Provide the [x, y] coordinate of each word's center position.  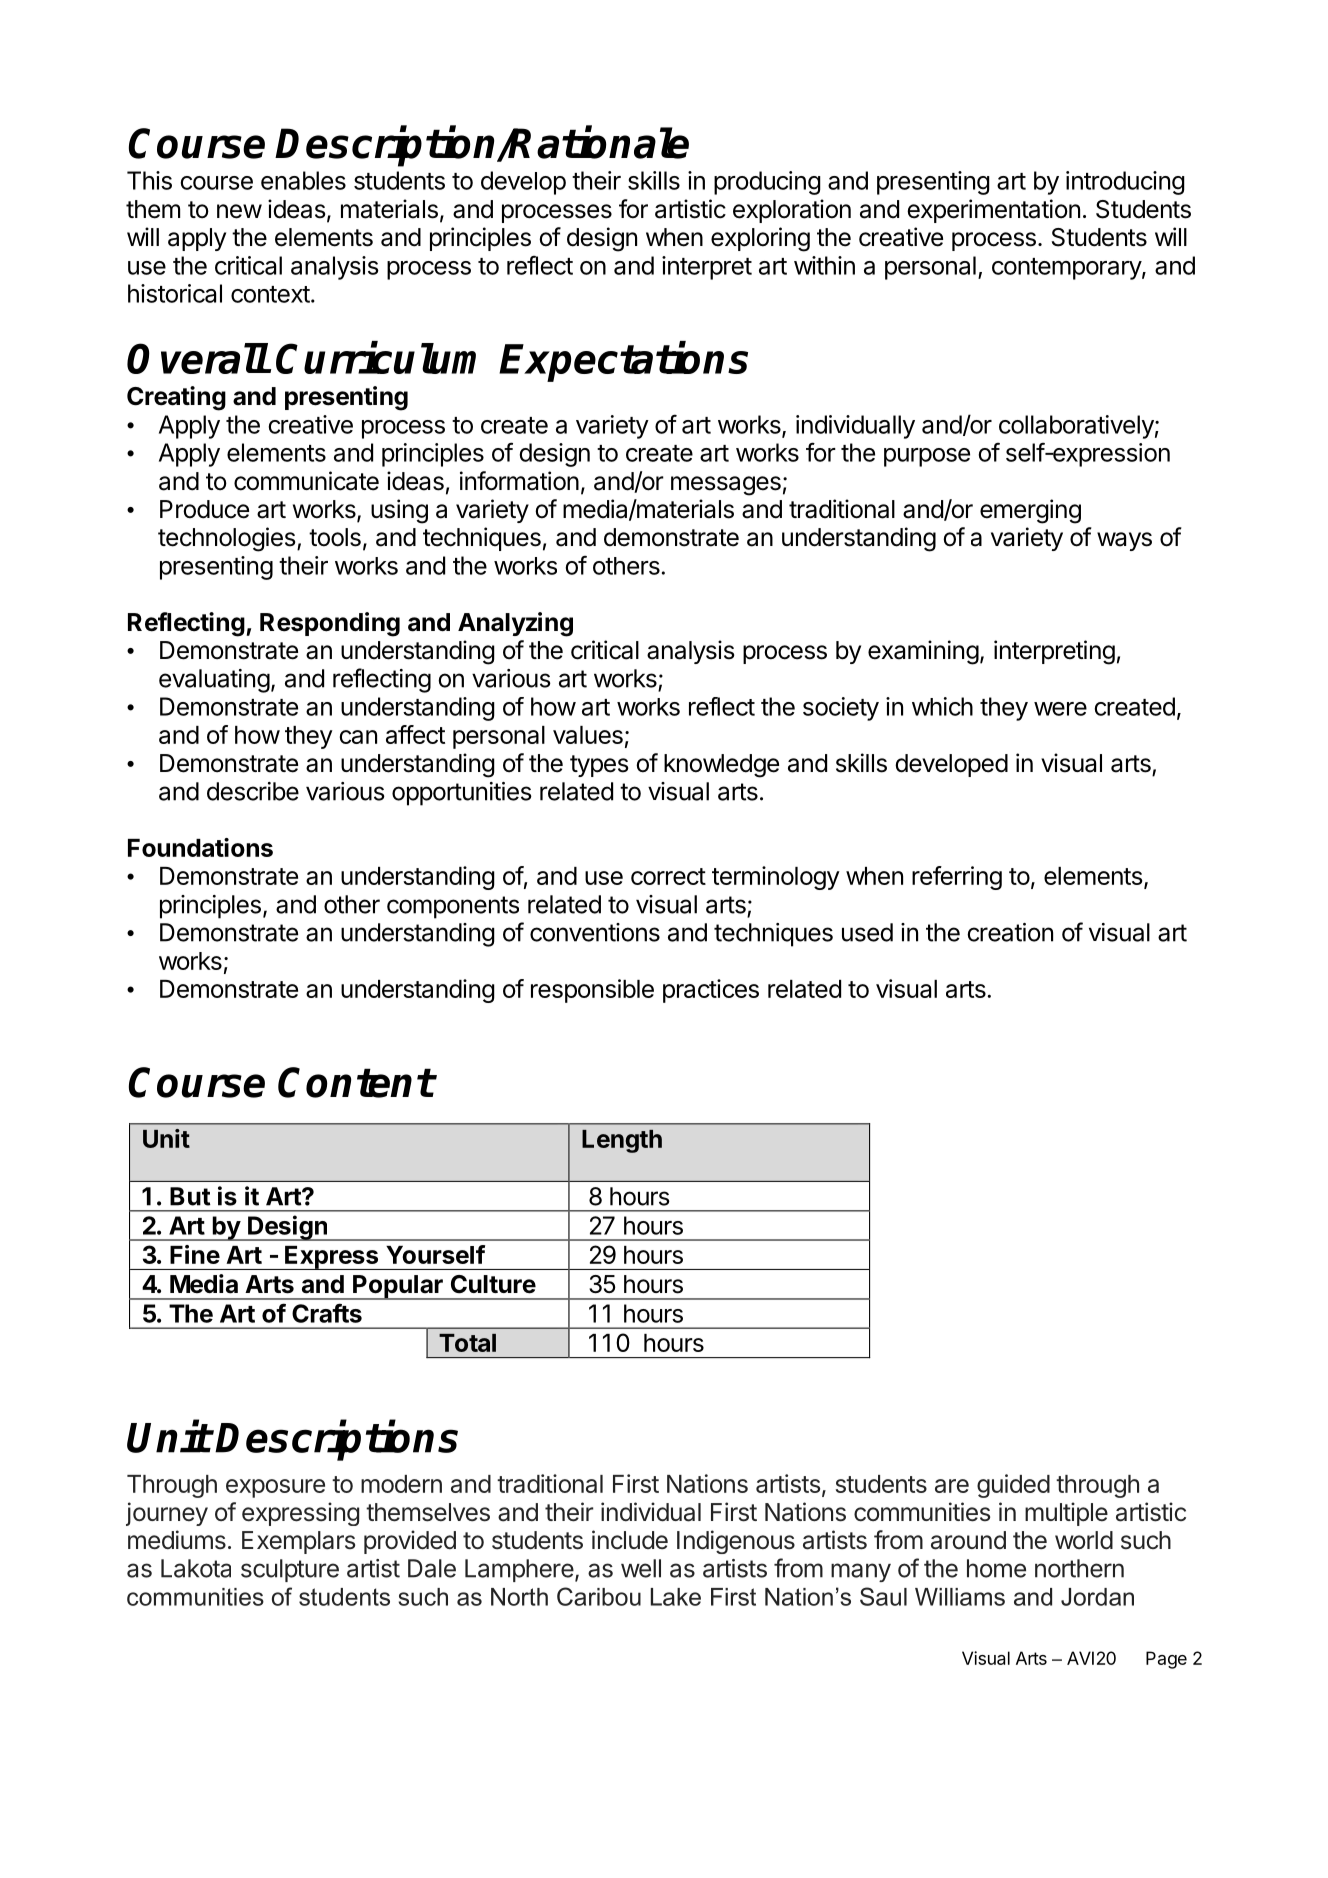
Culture [493, 1284]
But [190, 1196]
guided [1013, 1486]
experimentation [993, 211]
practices [711, 991]
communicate [306, 481]
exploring [760, 239]
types [599, 766]
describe [253, 791]
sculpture [290, 1570]
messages [726, 486]
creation [1010, 932]
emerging [1030, 511]
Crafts [327, 1313]
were [1060, 709]
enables [303, 180]
